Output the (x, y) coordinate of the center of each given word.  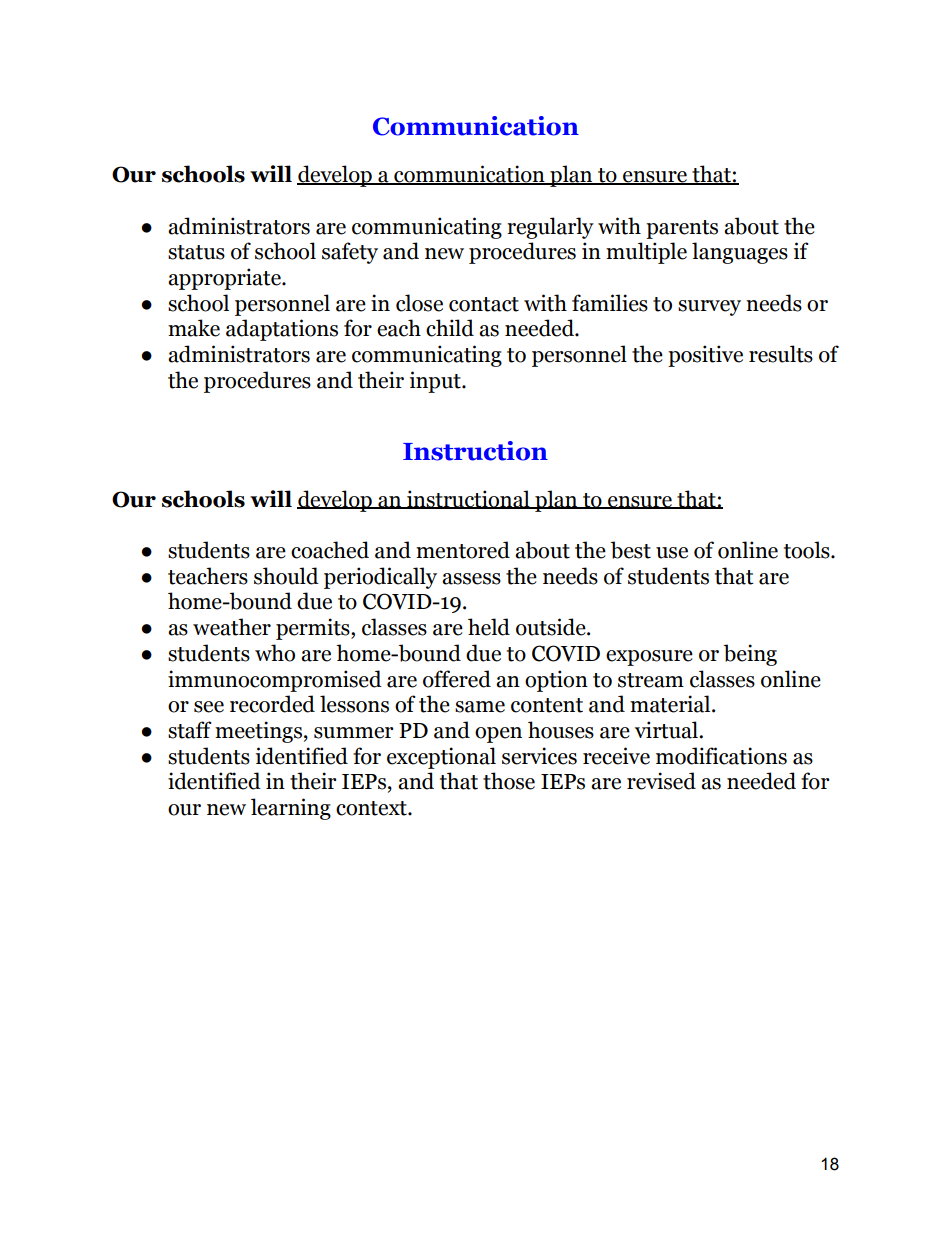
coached (330, 550)
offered (457, 679)
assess (471, 579)
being (750, 655)
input (436, 382)
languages (740, 253)
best (631, 550)
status (196, 252)
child (450, 328)
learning (291, 809)
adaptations (282, 330)
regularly (550, 228)
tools (808, 550)
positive (705, 356)
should (286, 576)
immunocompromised (275, 681)
